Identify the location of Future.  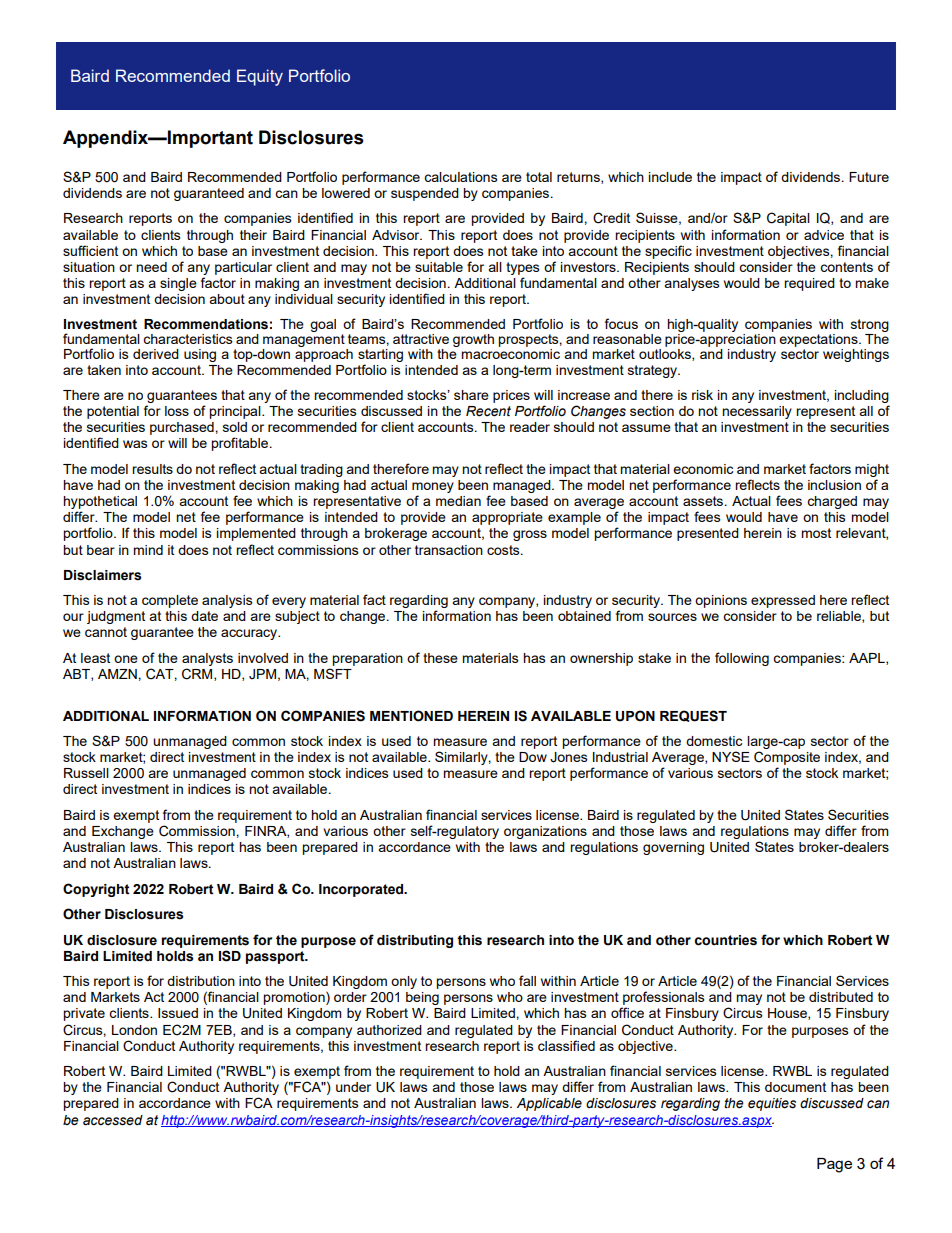
(869, 177).
